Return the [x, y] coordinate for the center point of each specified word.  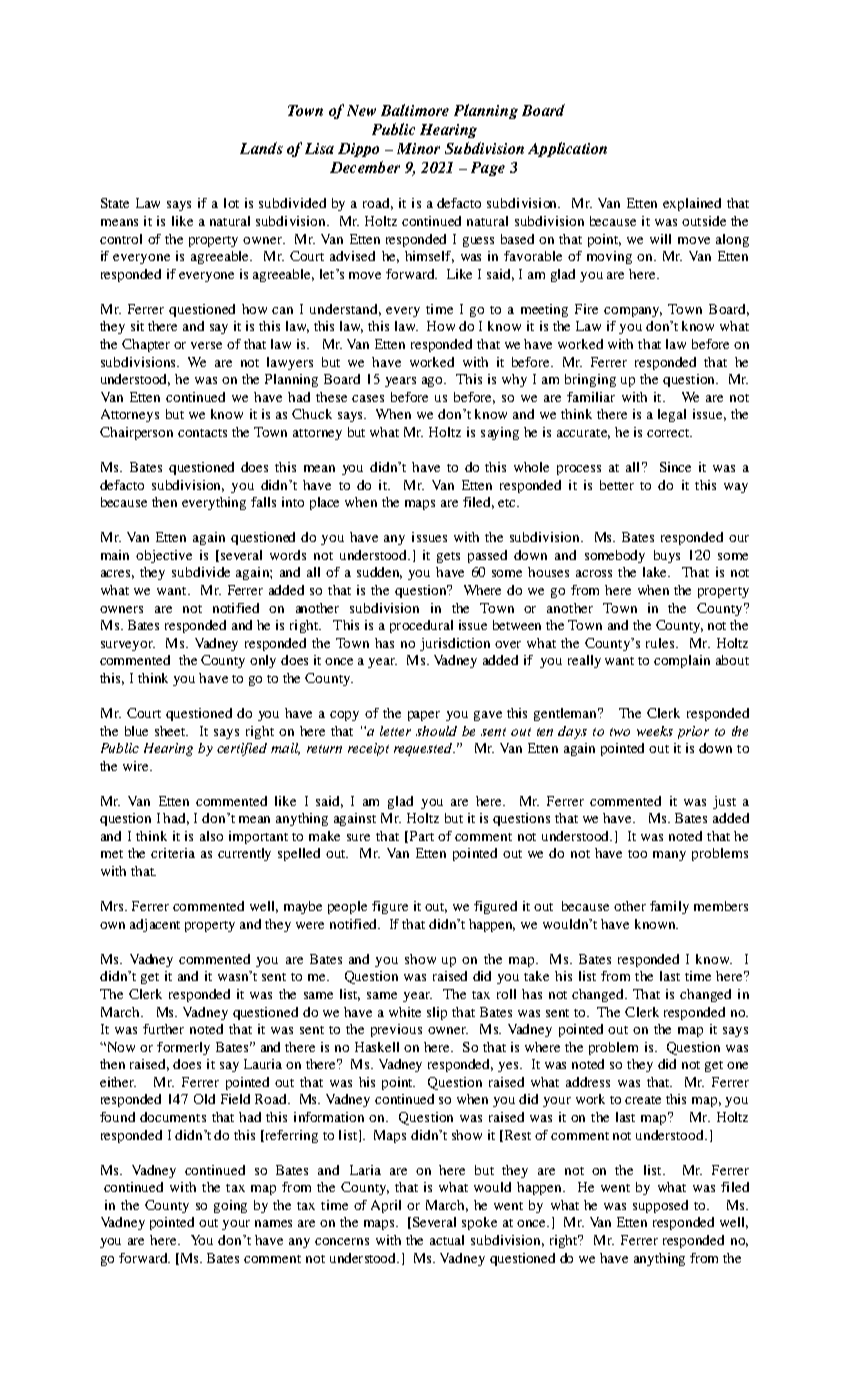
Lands [261, 148]
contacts [202, 433]
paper [424, 716]
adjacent [155, 925]
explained [692, 204]
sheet [171, 731]
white [405, 1012]
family [669, 907]
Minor [418, 148]
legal [672, 415]
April [386, 1206]
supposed [660, 1206]
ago [434, 382]
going [230, 1206]
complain [682, 661]
